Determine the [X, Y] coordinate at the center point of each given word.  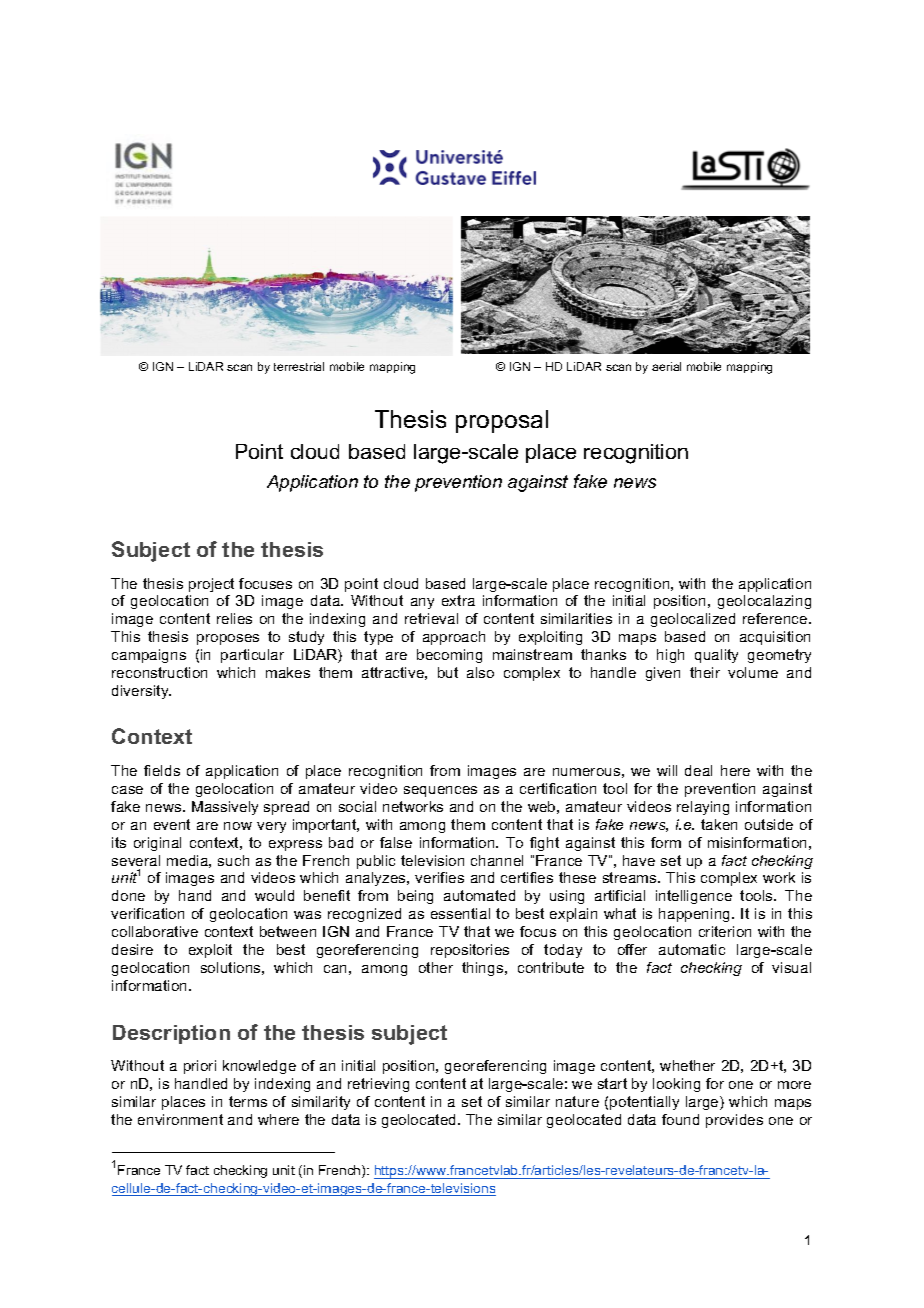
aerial [666, 366]
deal [698, 770]
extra [458, 600]
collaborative [155, 931]
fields [162, 770]
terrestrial [299, 366]
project [211, 585]
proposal [502, 421]
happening [696, 915]
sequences [440, 791]
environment [180, 1119]
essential [460, 913]
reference [776, 618]
